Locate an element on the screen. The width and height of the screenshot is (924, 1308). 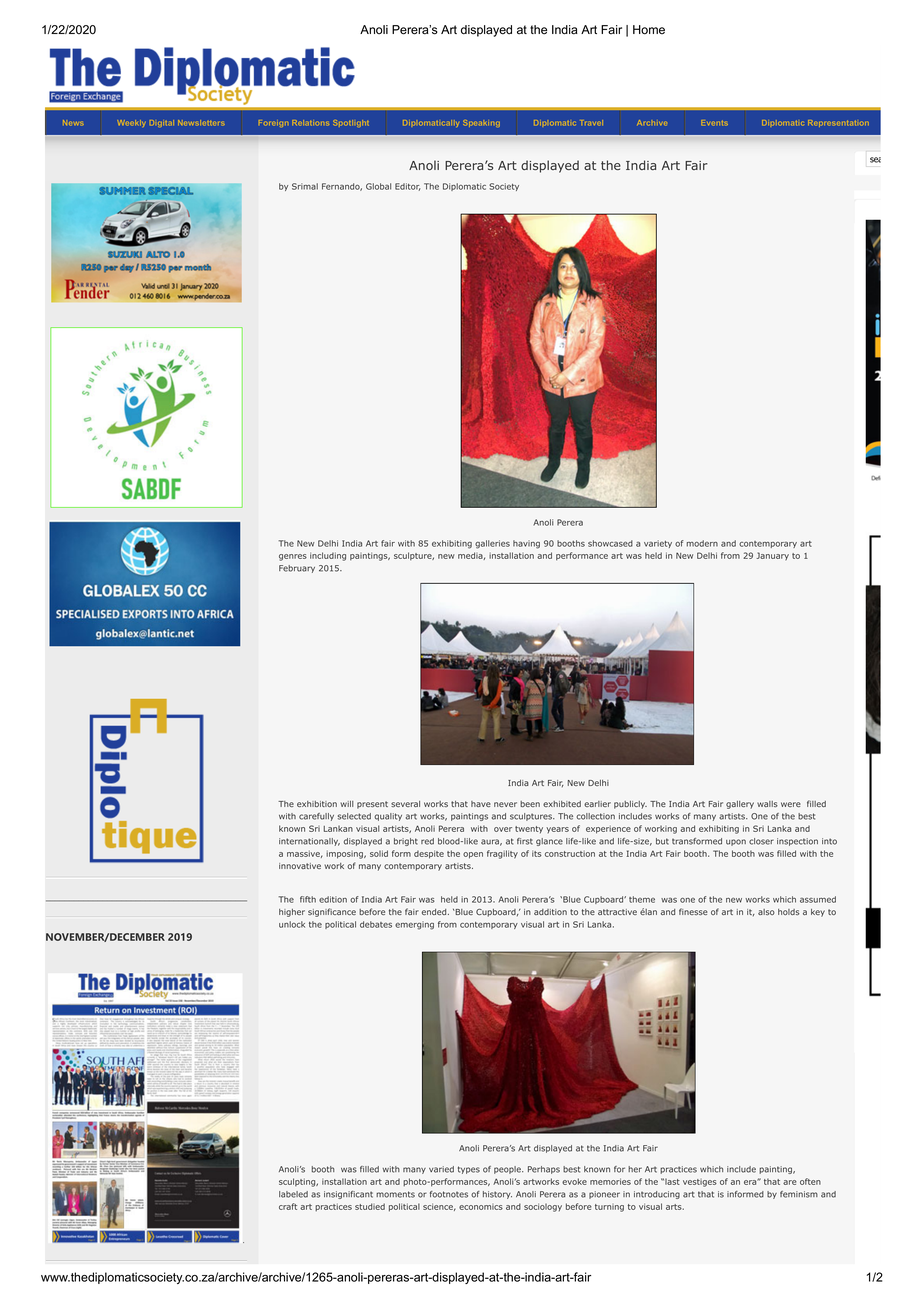
people is located at coordinates (508, 1170).
